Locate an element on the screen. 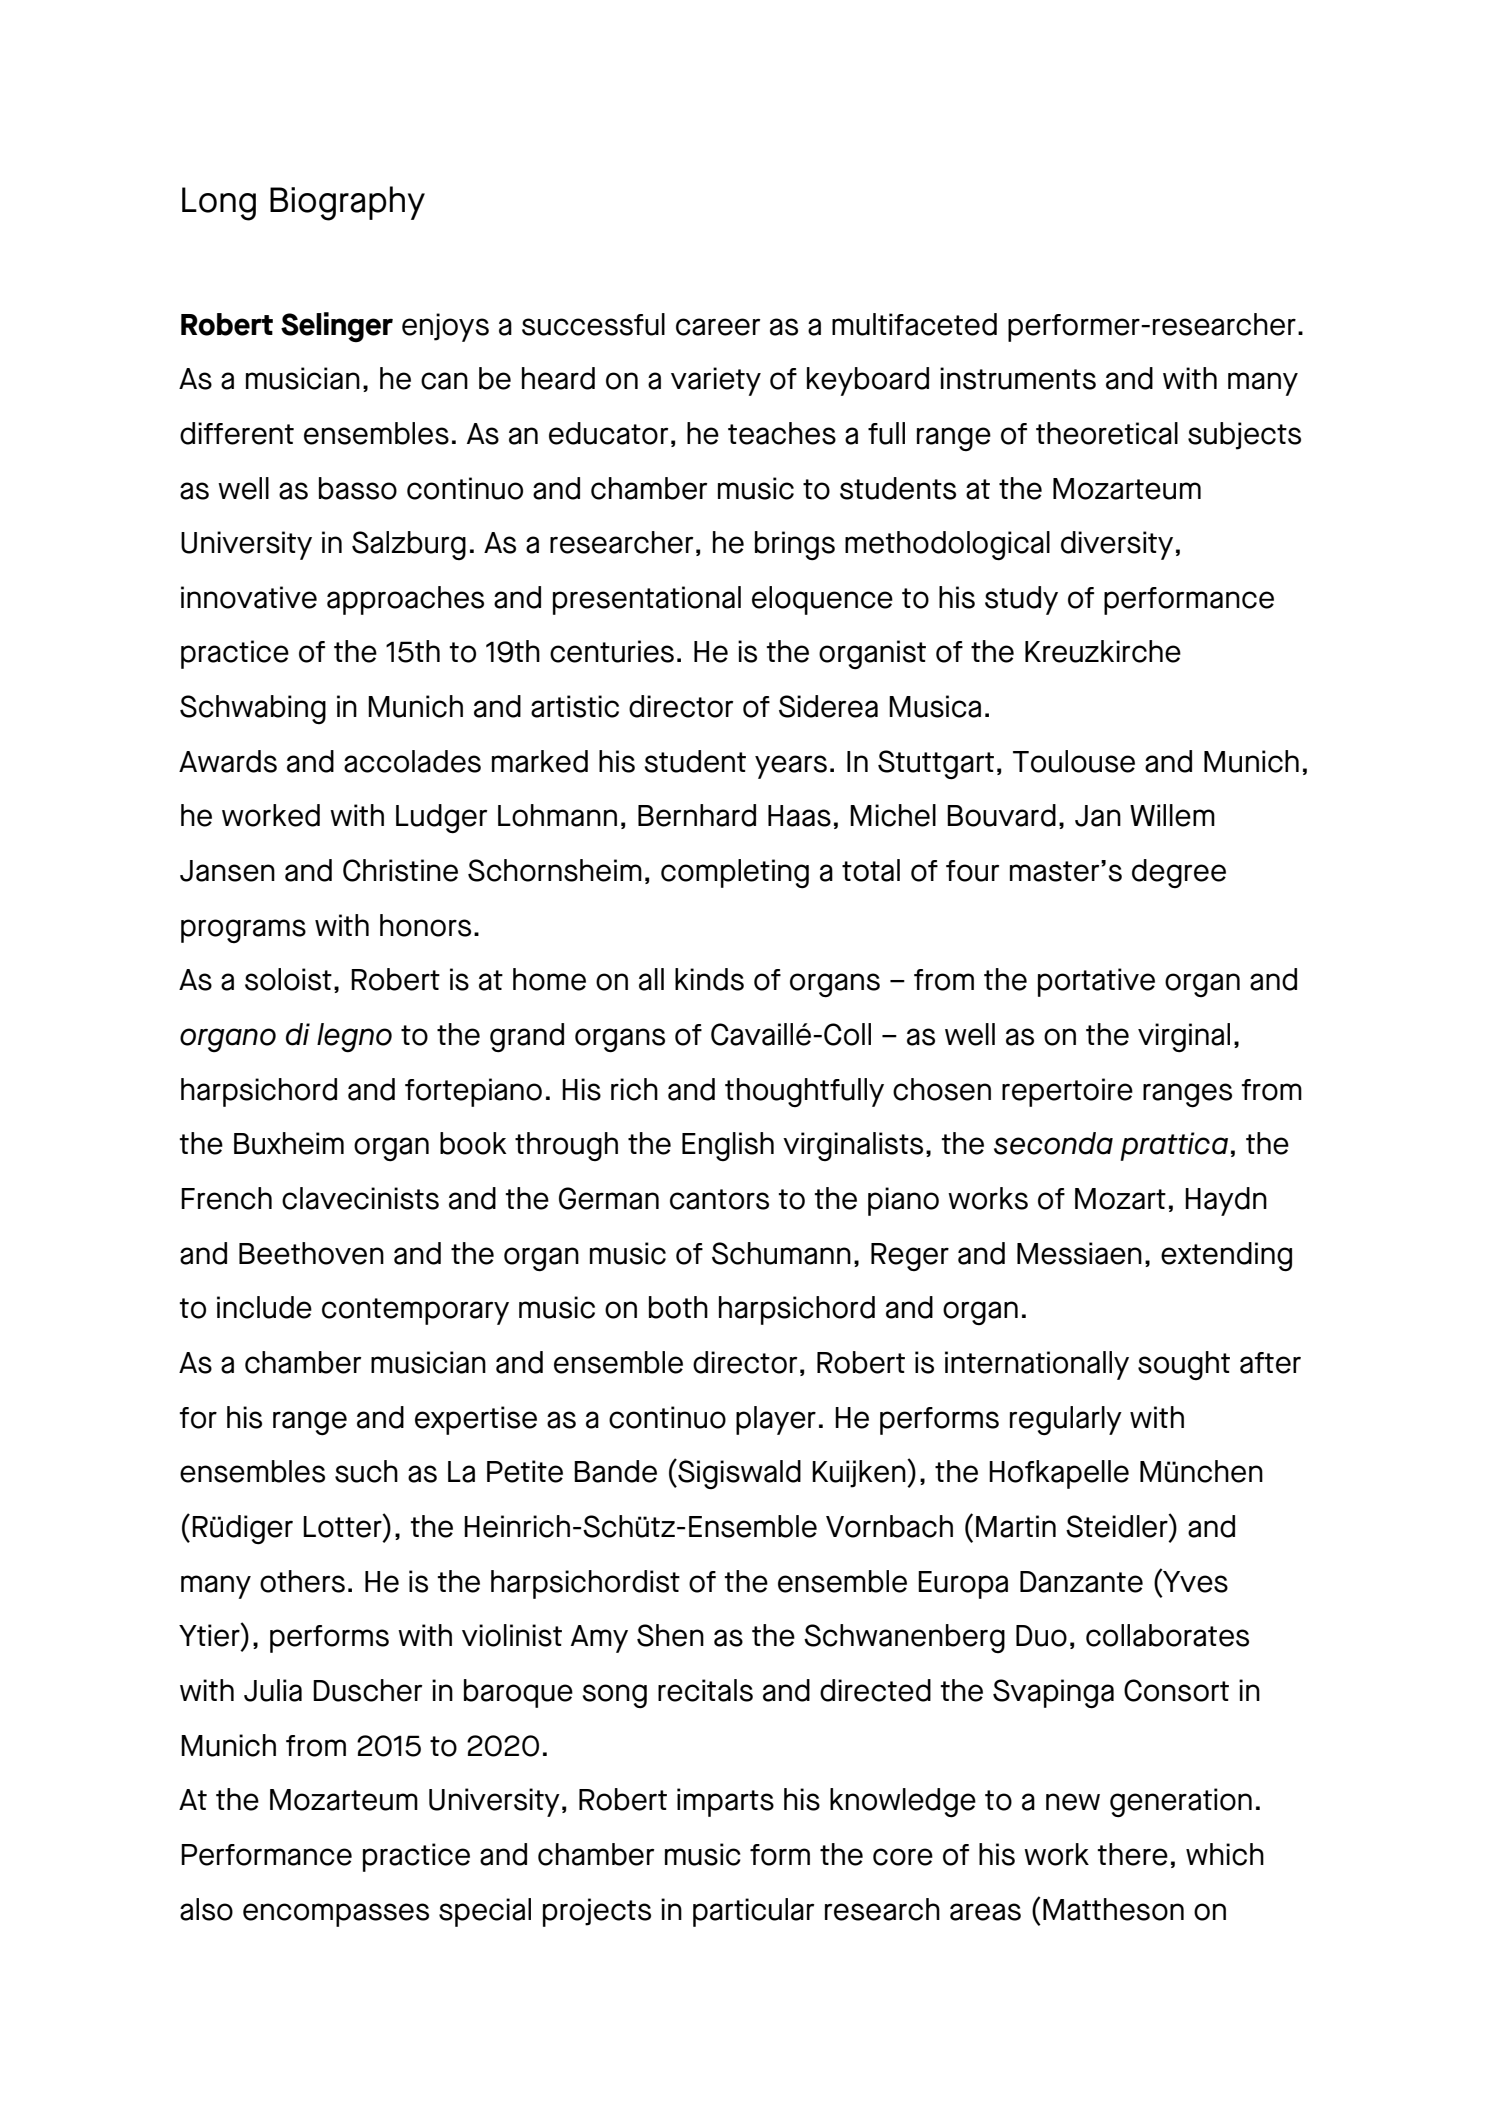 This screenshot has width=1490, height=2107. Willem is located at coordinates (1172, 815).
